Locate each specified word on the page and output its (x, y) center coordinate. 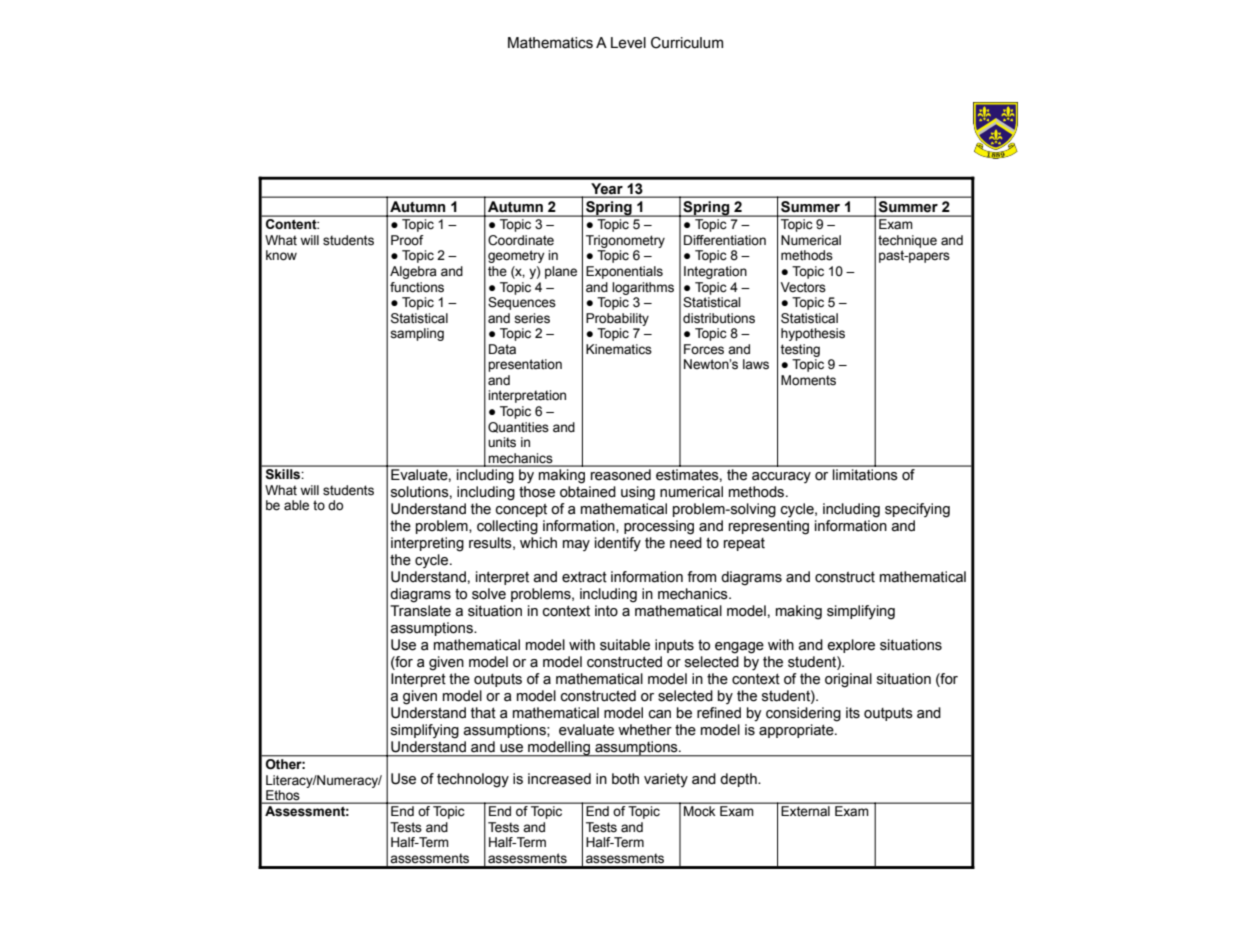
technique (907, 241)
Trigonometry (625, 241)
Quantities (518, 427)
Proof (407, 240)
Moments (808, 380)
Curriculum (687, 43)
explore (851, 646)
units (502, 442)
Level (628, 43)
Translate (420, 611)
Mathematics (550, 43)
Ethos (283, 796)
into (606, 611)
